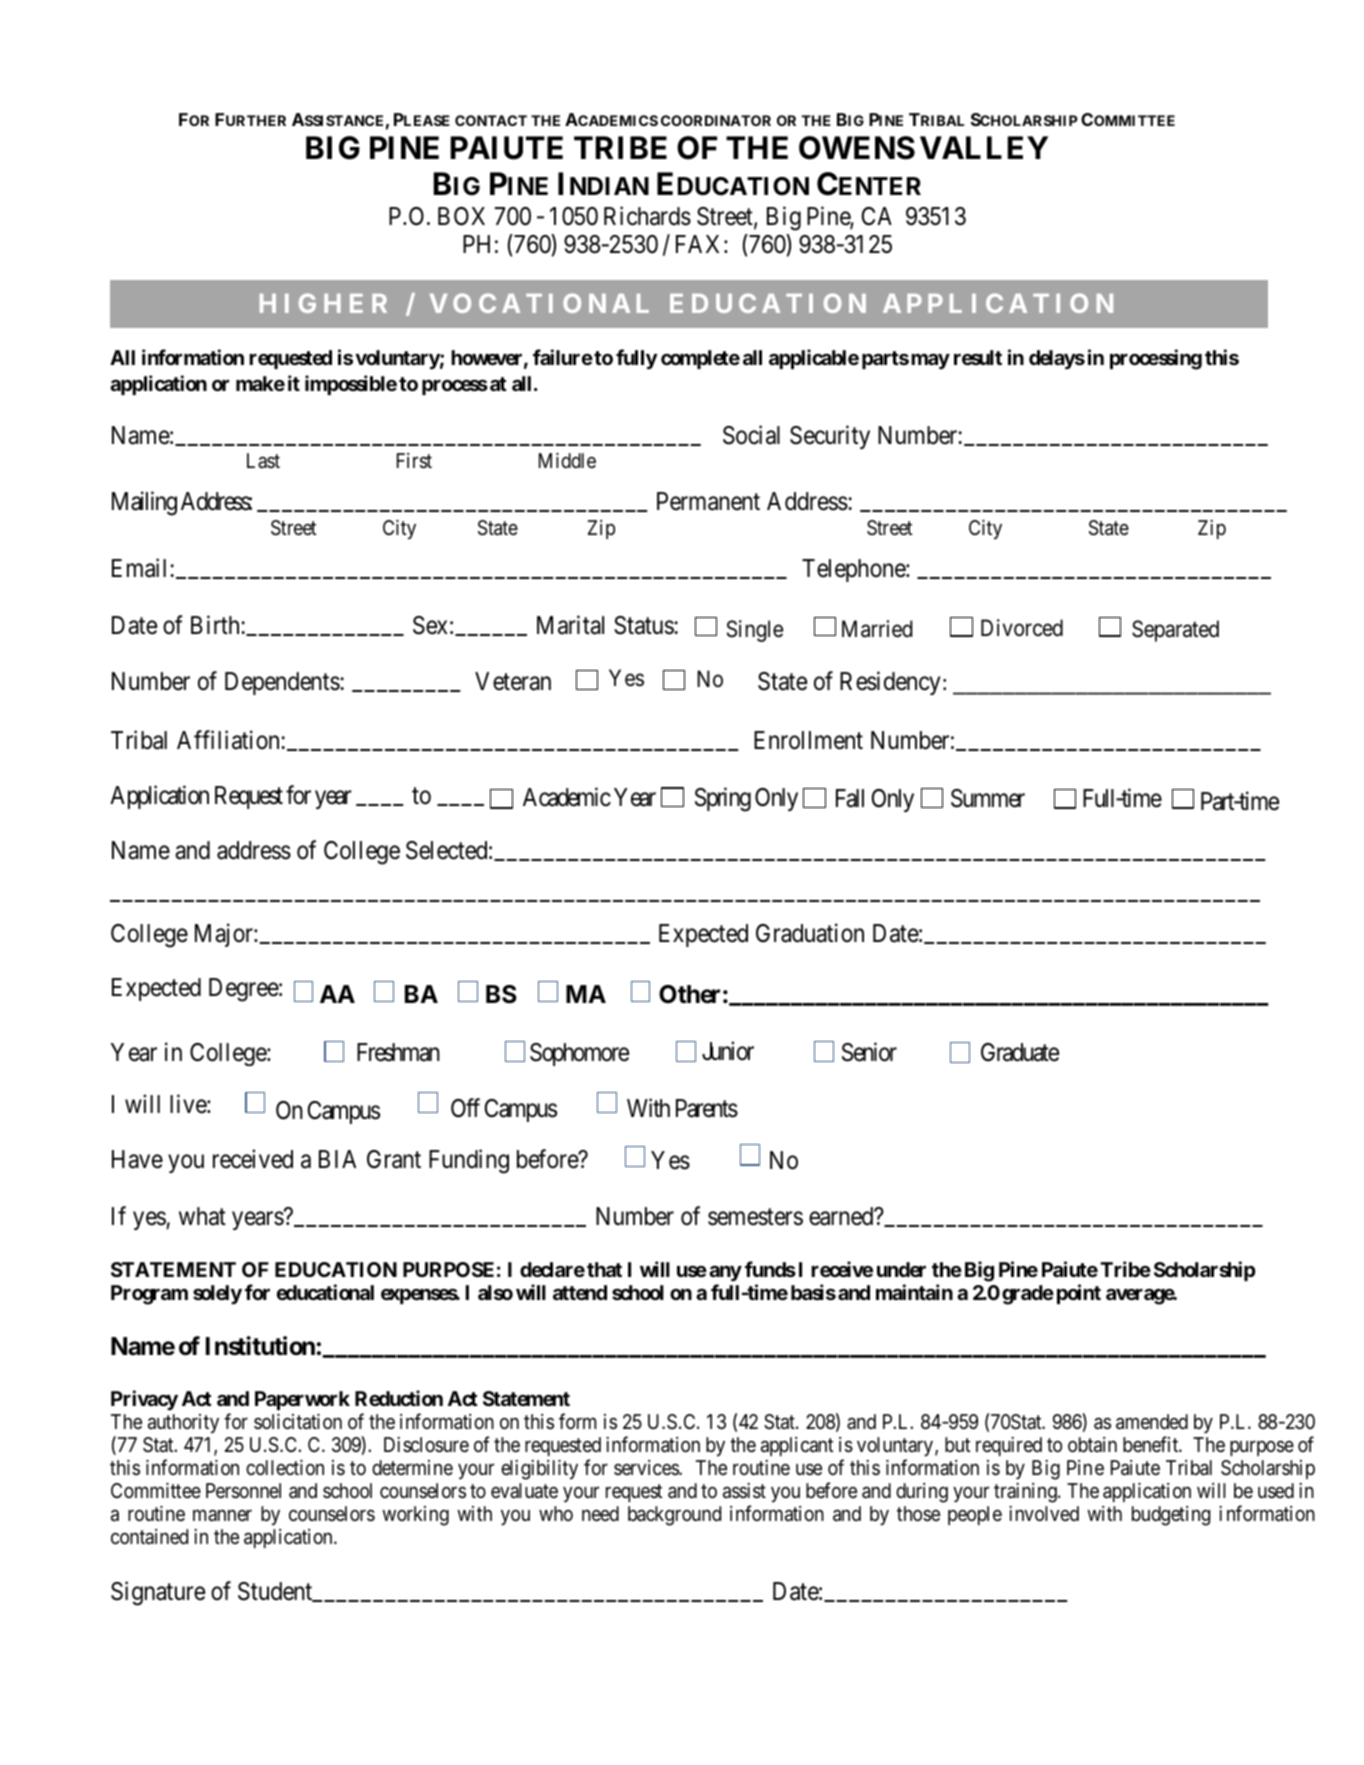 Image resolution: width=1364 pixels, height=1765 pixels. Describe the element at coordinates (283, 683) in the screenshot. I see `Dependents` at that location.
